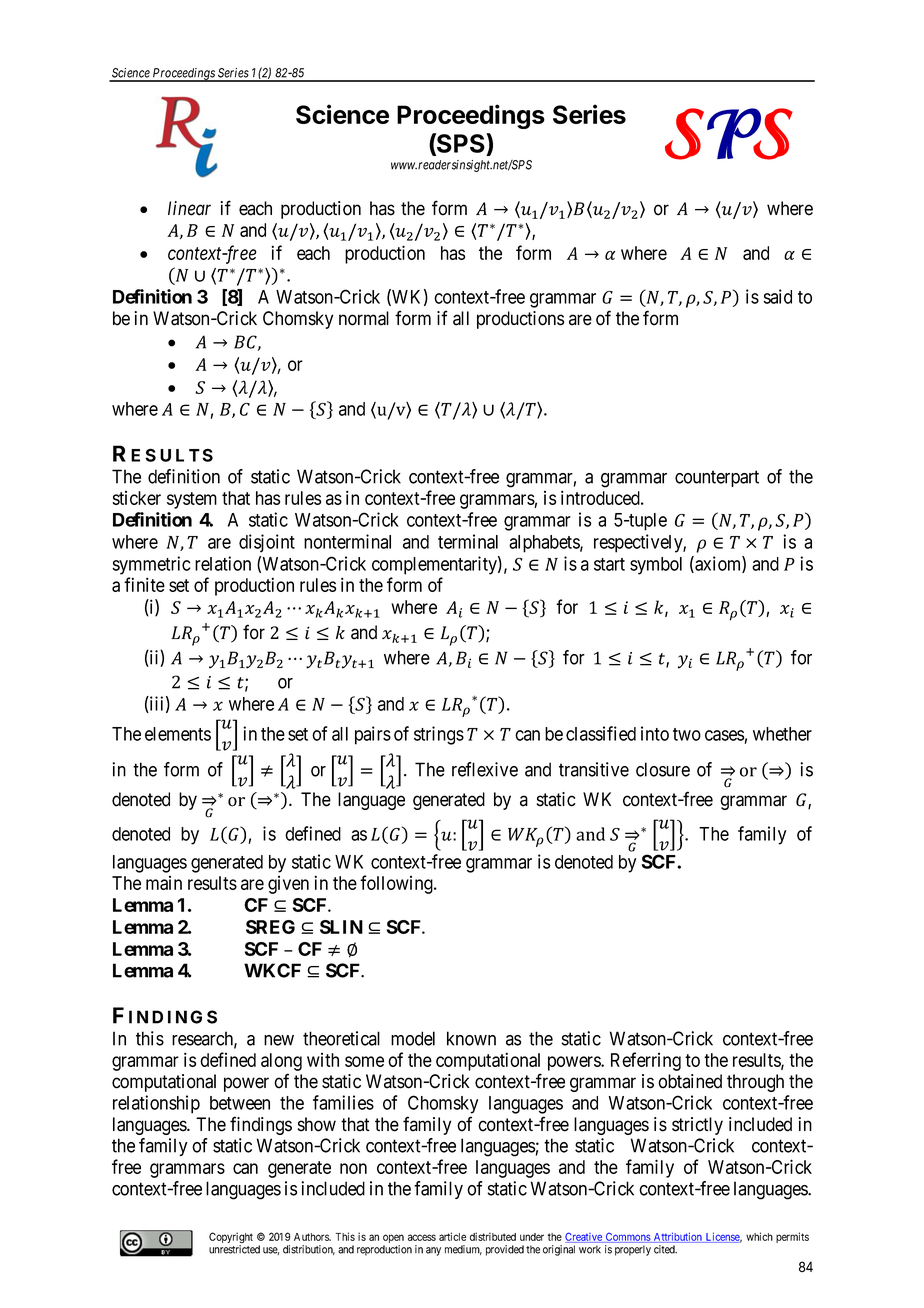 This document has width=924, height=1308. Describe the element at coordinates (364, 318) in the document. I see `normal` at that location.
